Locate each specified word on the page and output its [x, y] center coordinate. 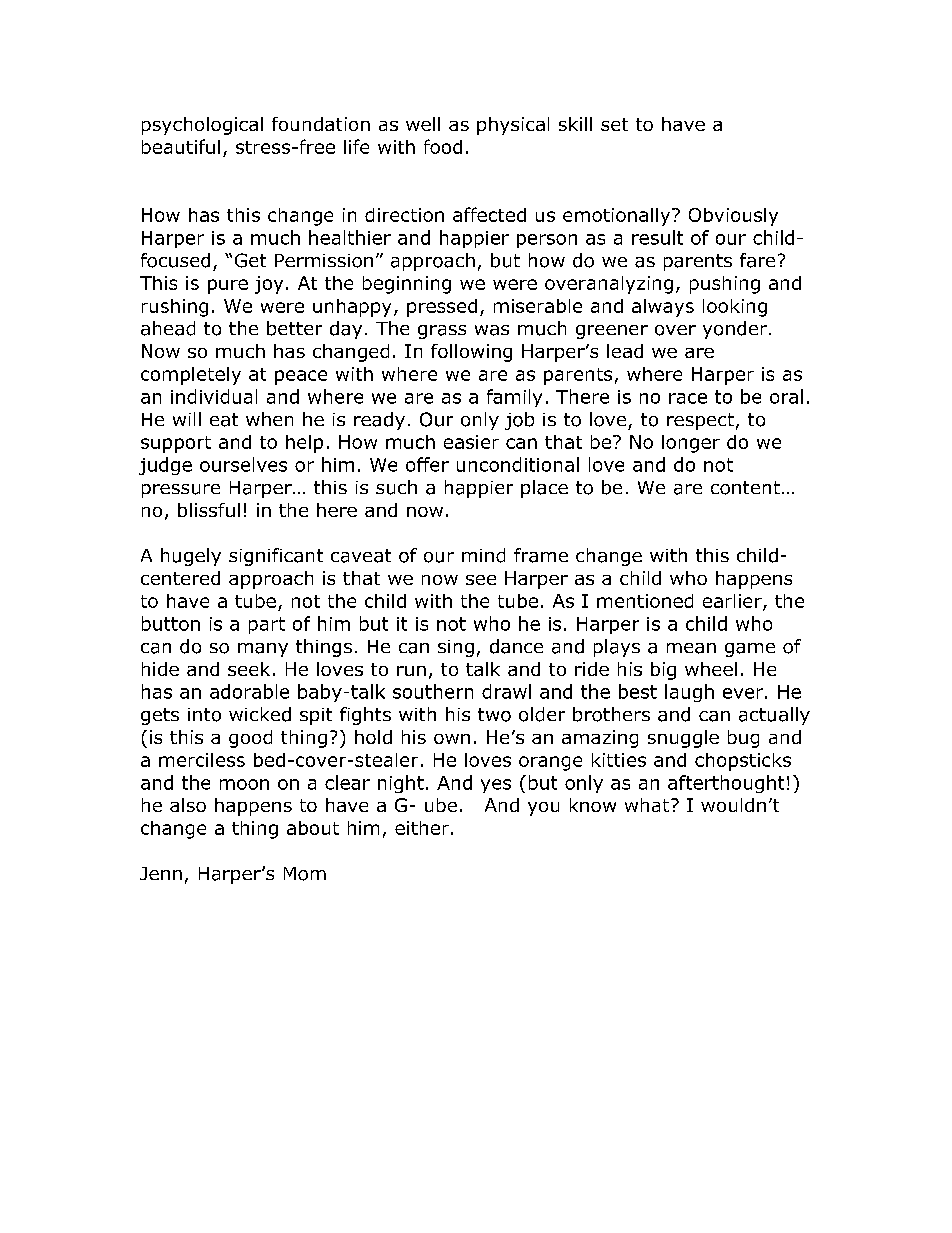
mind [483, 555]
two [494, 715]
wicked [260, 714]
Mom [305, 874]
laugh [689, 693]
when [269, 419]
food [443, 146]
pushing [725, 285]
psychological [202, 126]
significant [276, 557]
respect [700, 421]
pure [228, 286]
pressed [442, 308]
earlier [733, 602]
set [614, 124]
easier [471, 442]
